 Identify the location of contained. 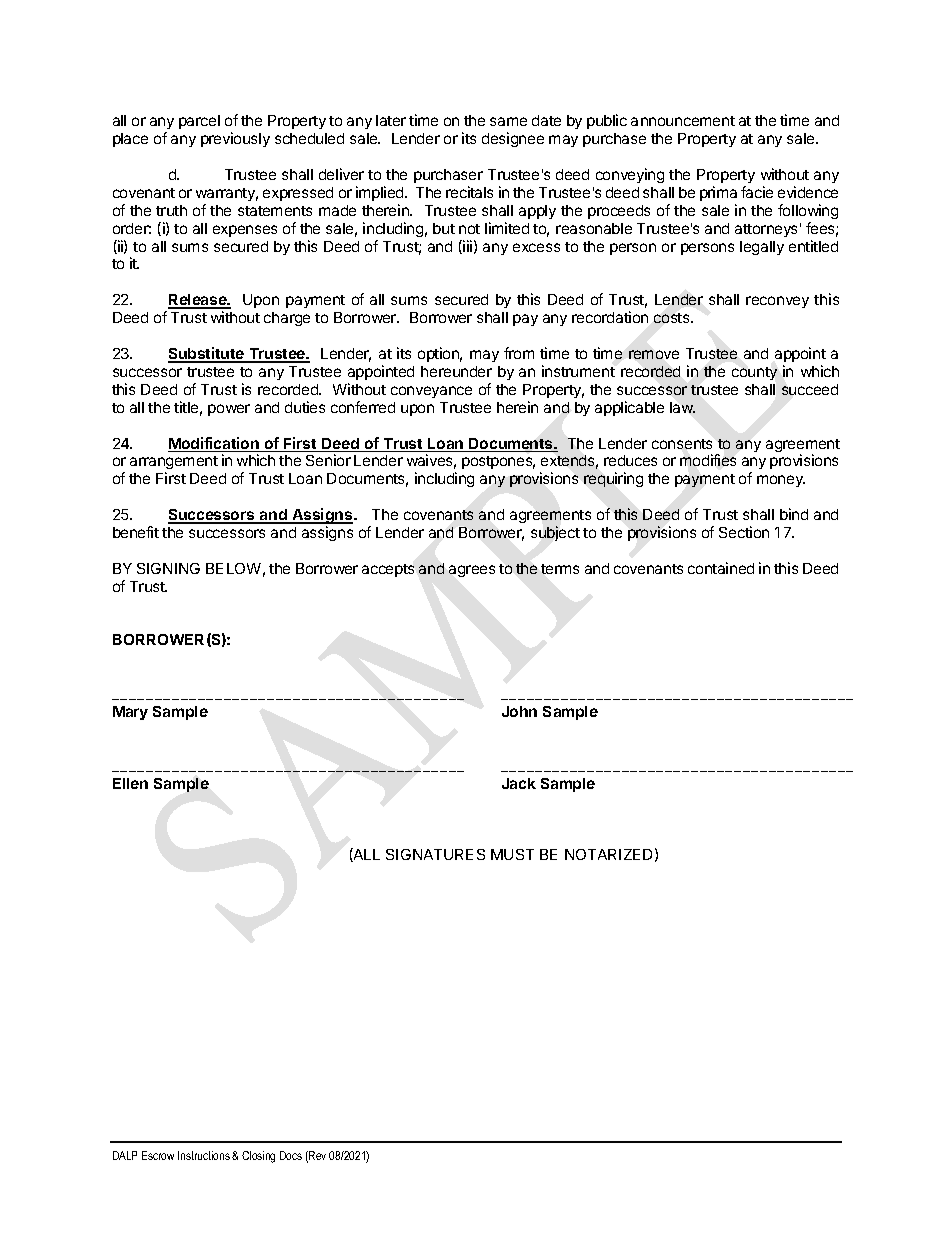
(721, 568).
